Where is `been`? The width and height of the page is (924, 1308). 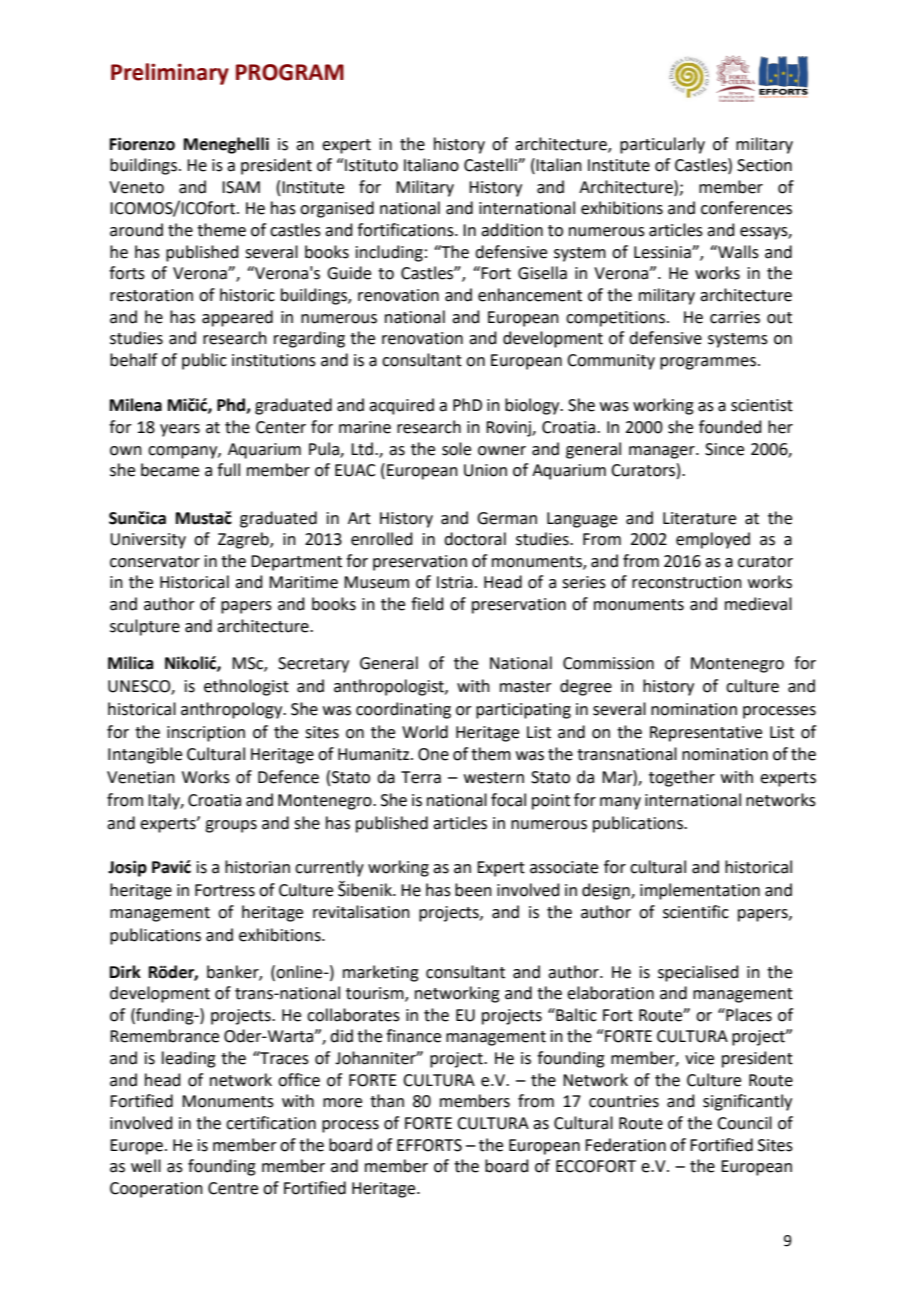 been is located at coordinates (473, 890).
